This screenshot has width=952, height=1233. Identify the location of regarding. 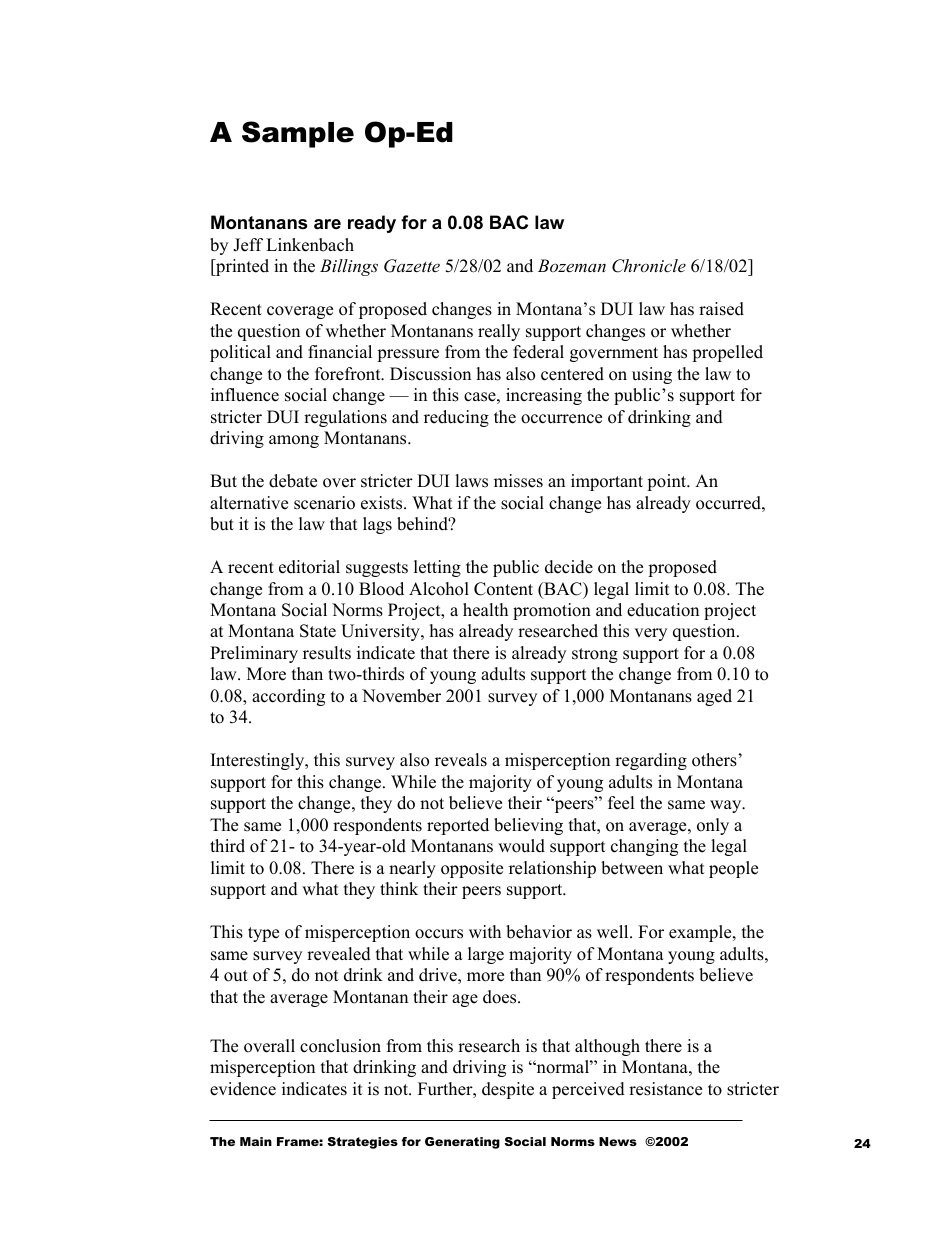
(651, 761).
